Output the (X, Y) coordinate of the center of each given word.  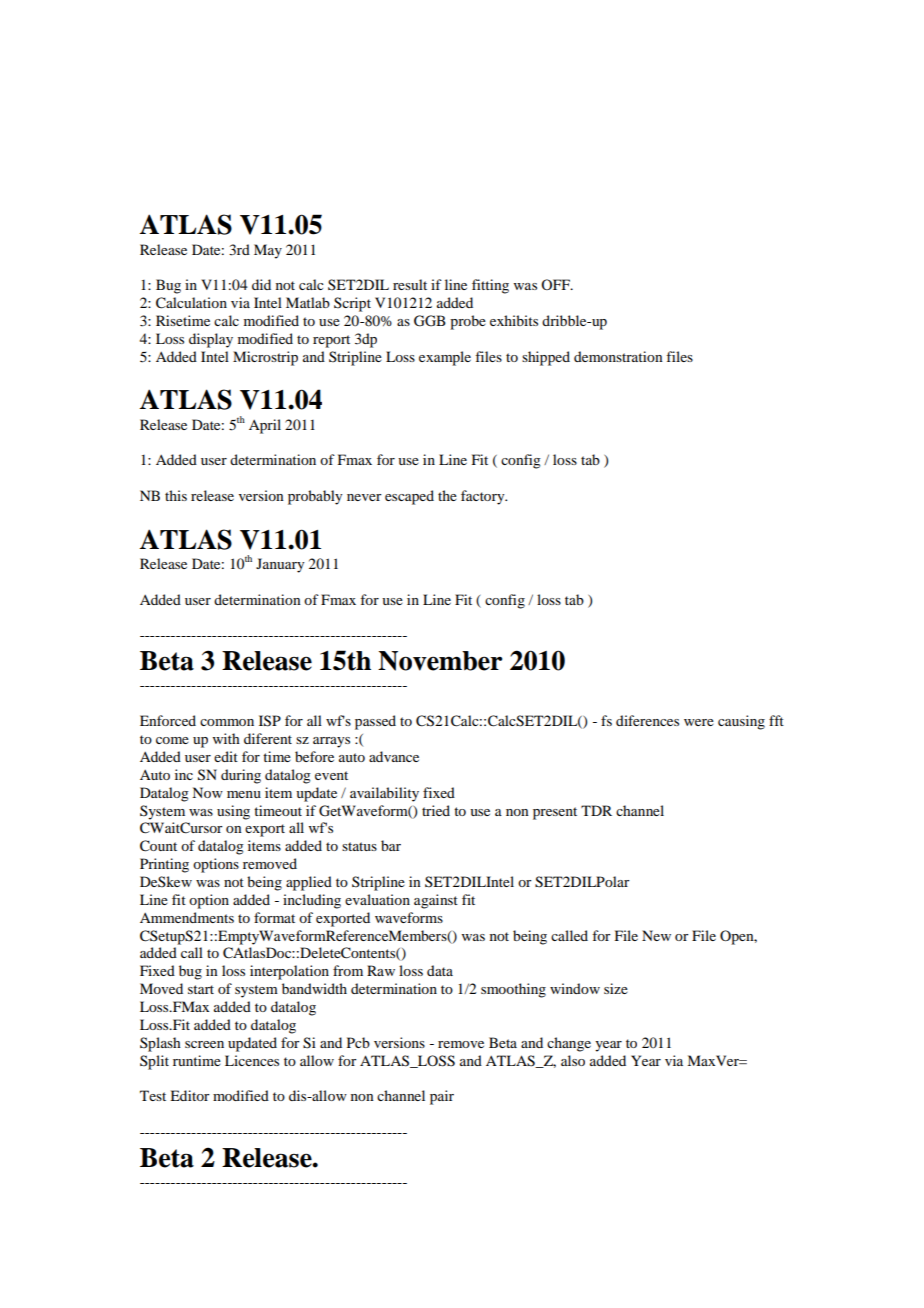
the (447, 495)
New (656, 935)
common (227, 722)
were (699, 722)
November (440, 661)
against (436, 901)
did (261, 284)
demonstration (618, 356)
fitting (490, 286)
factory (484, 497)
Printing (164, 865)
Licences (252, 1060)
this (176, 495)
